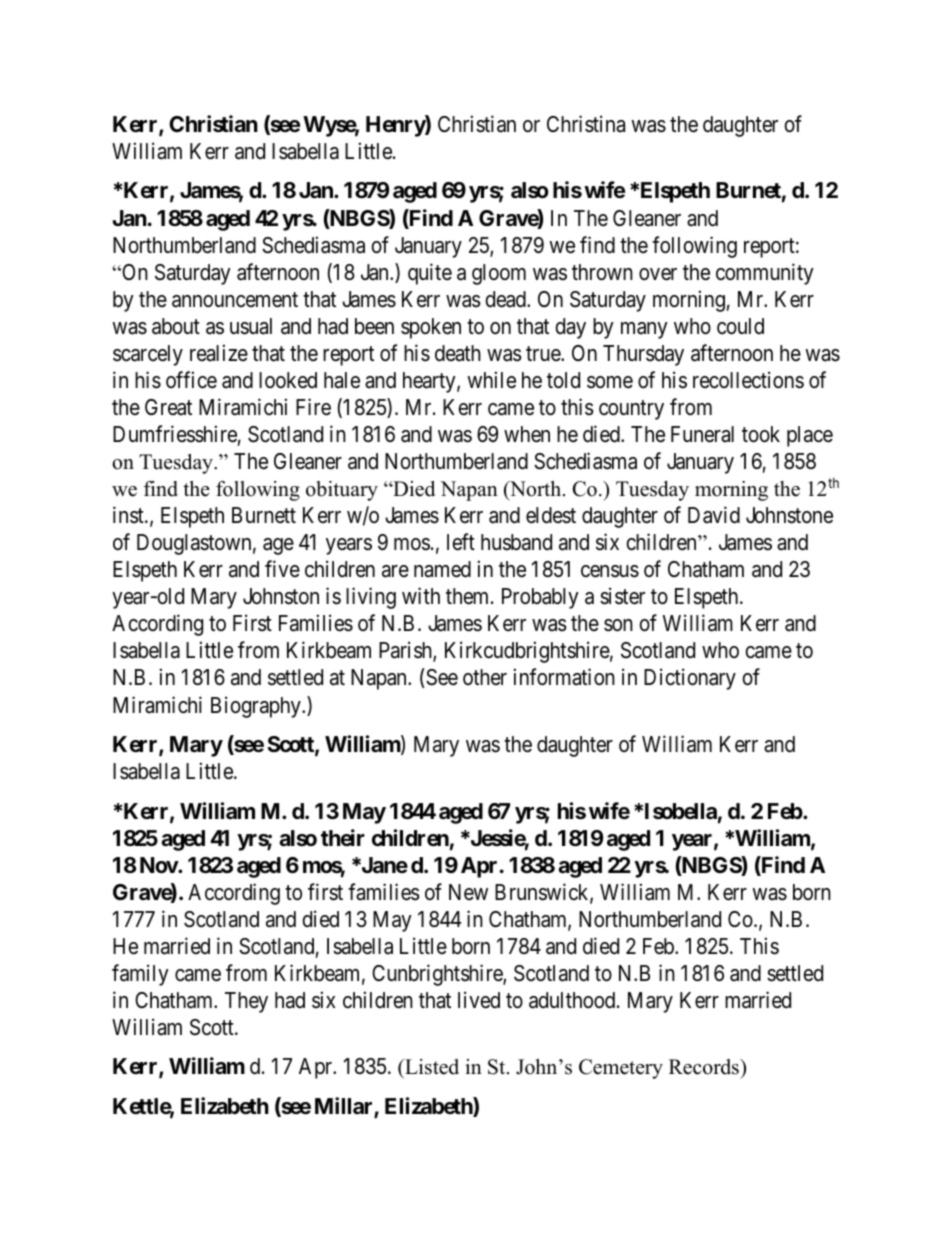  I want to click on community, so click(765, 274).
